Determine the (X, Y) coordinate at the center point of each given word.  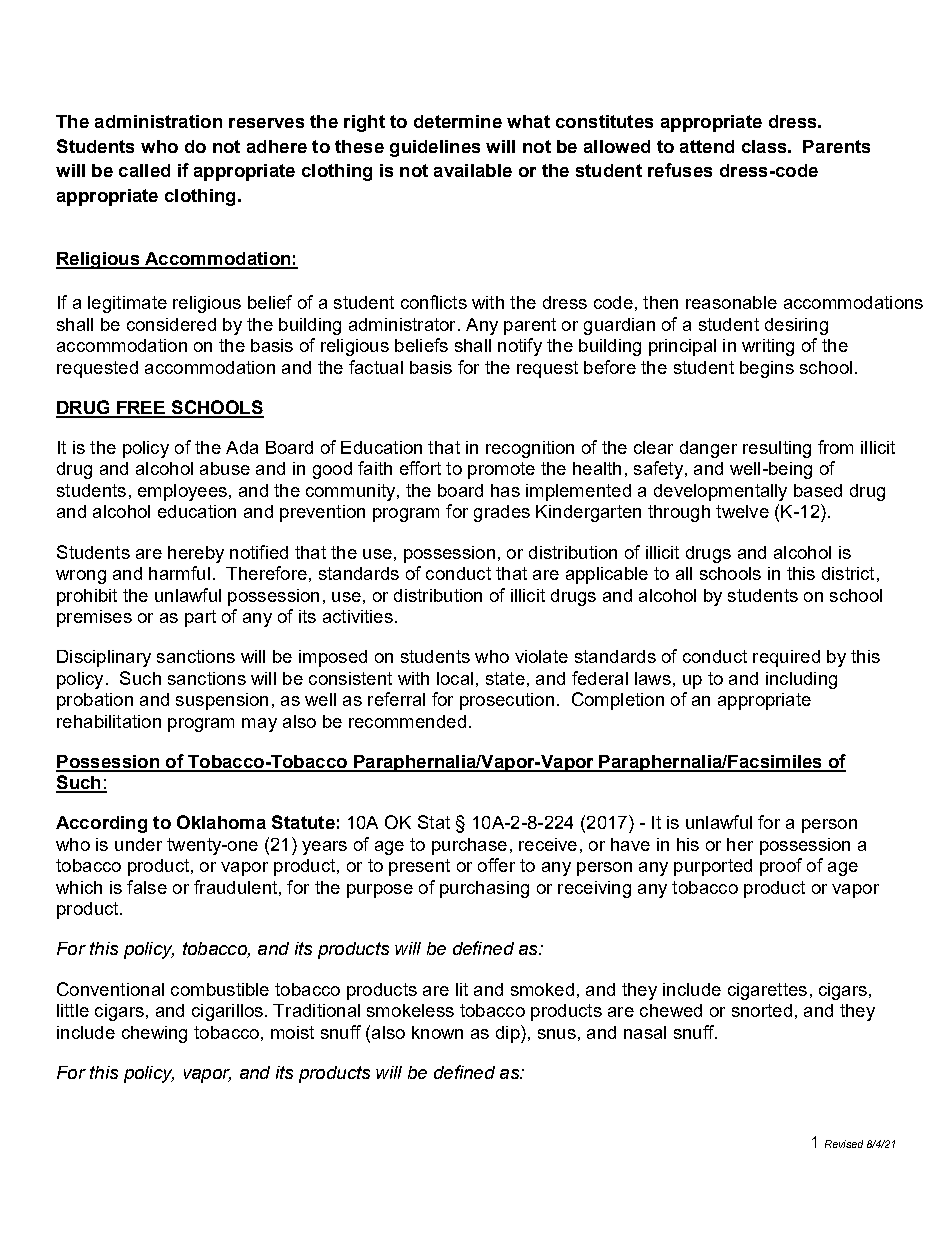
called (144, 170)
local (455, 678)
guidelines (435, 148)
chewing (154, 1034)
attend (707, 146)
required (786, 658)
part (200, 618)
